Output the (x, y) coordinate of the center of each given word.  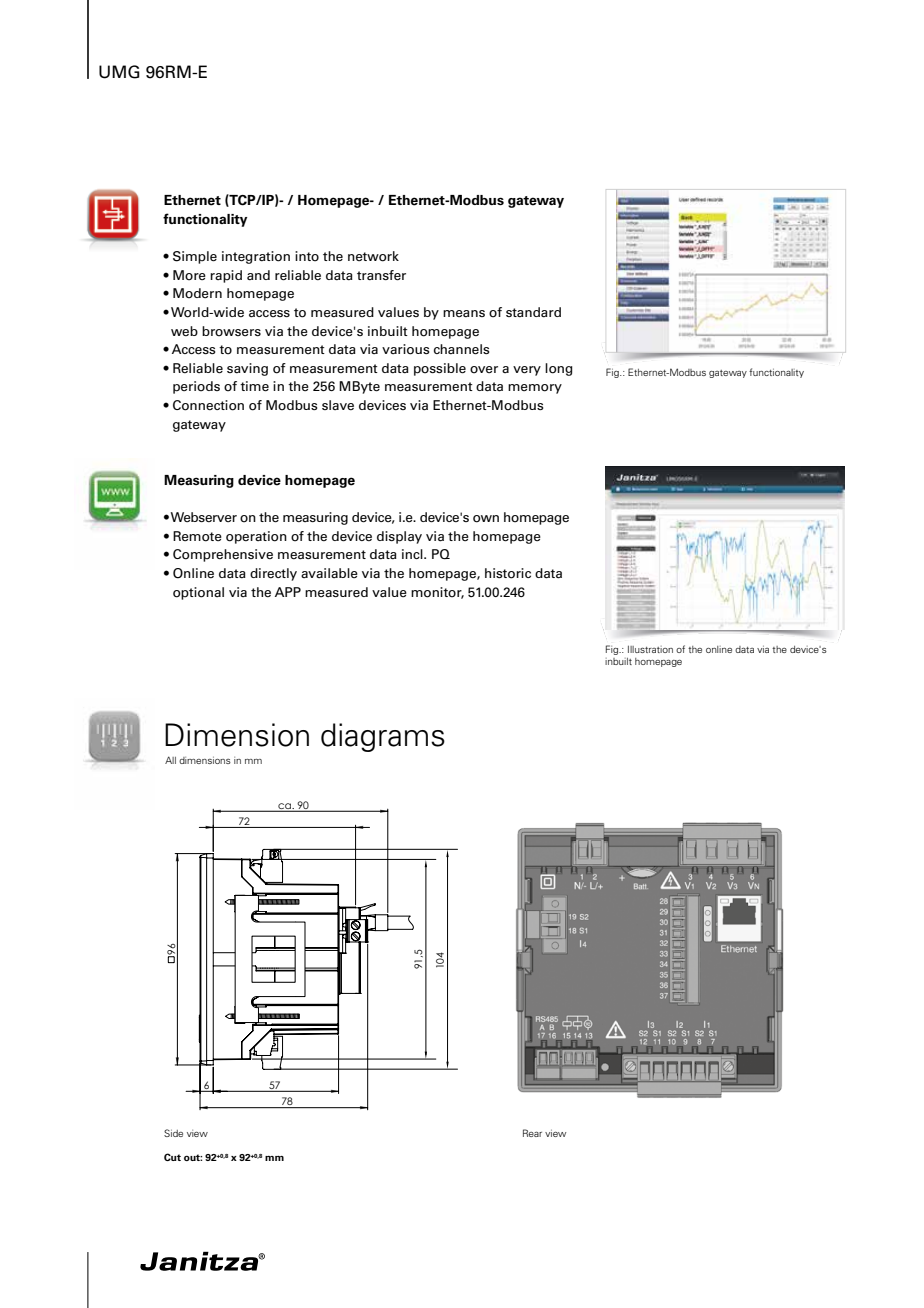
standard (533, 312)
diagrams (383, 737)
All (170, 760)
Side (173, 1133)
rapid (226, 276)
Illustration (650, 649)
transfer (381, 275)
